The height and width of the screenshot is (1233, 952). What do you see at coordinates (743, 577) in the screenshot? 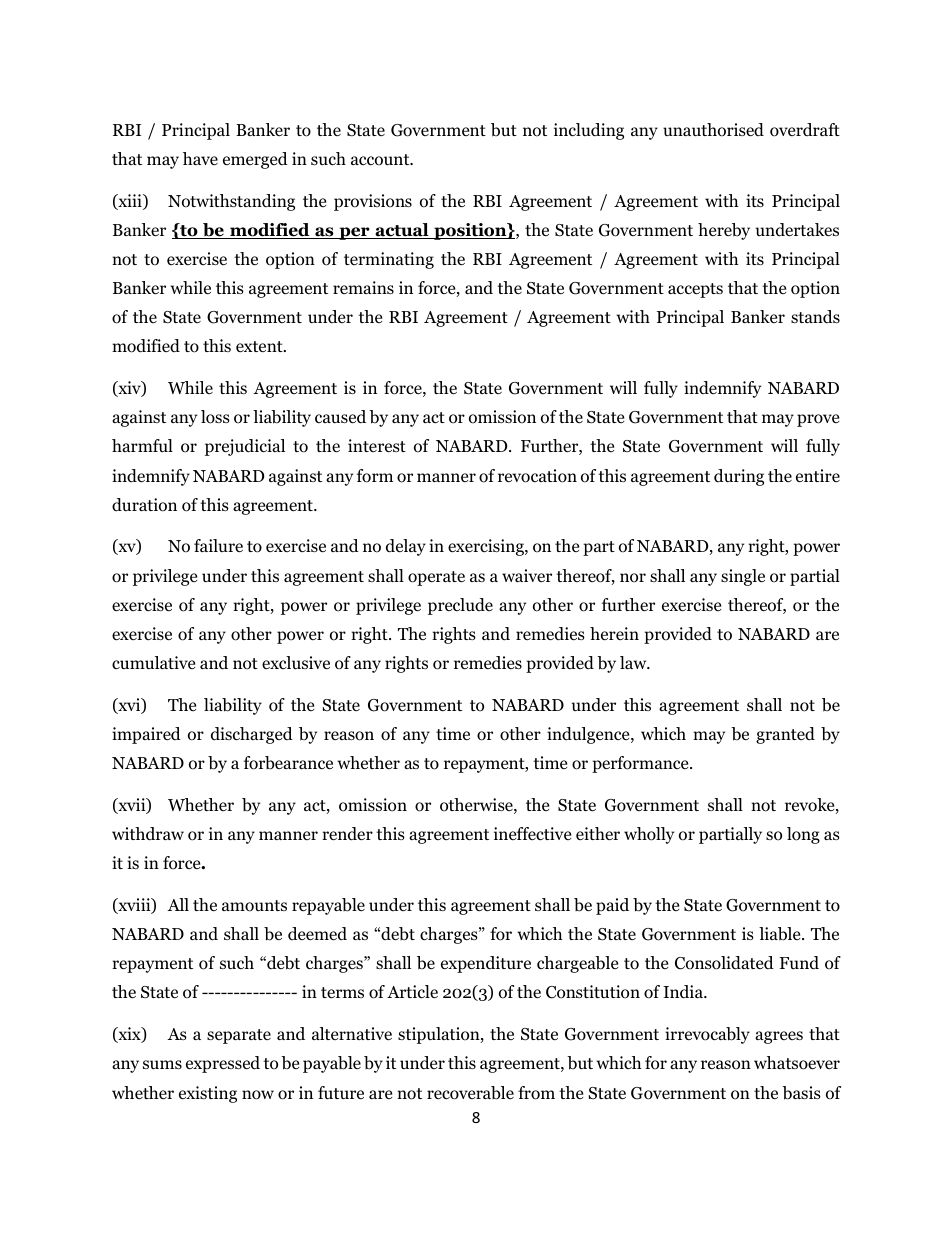
I see `single` at bounding box center [743, 577].
